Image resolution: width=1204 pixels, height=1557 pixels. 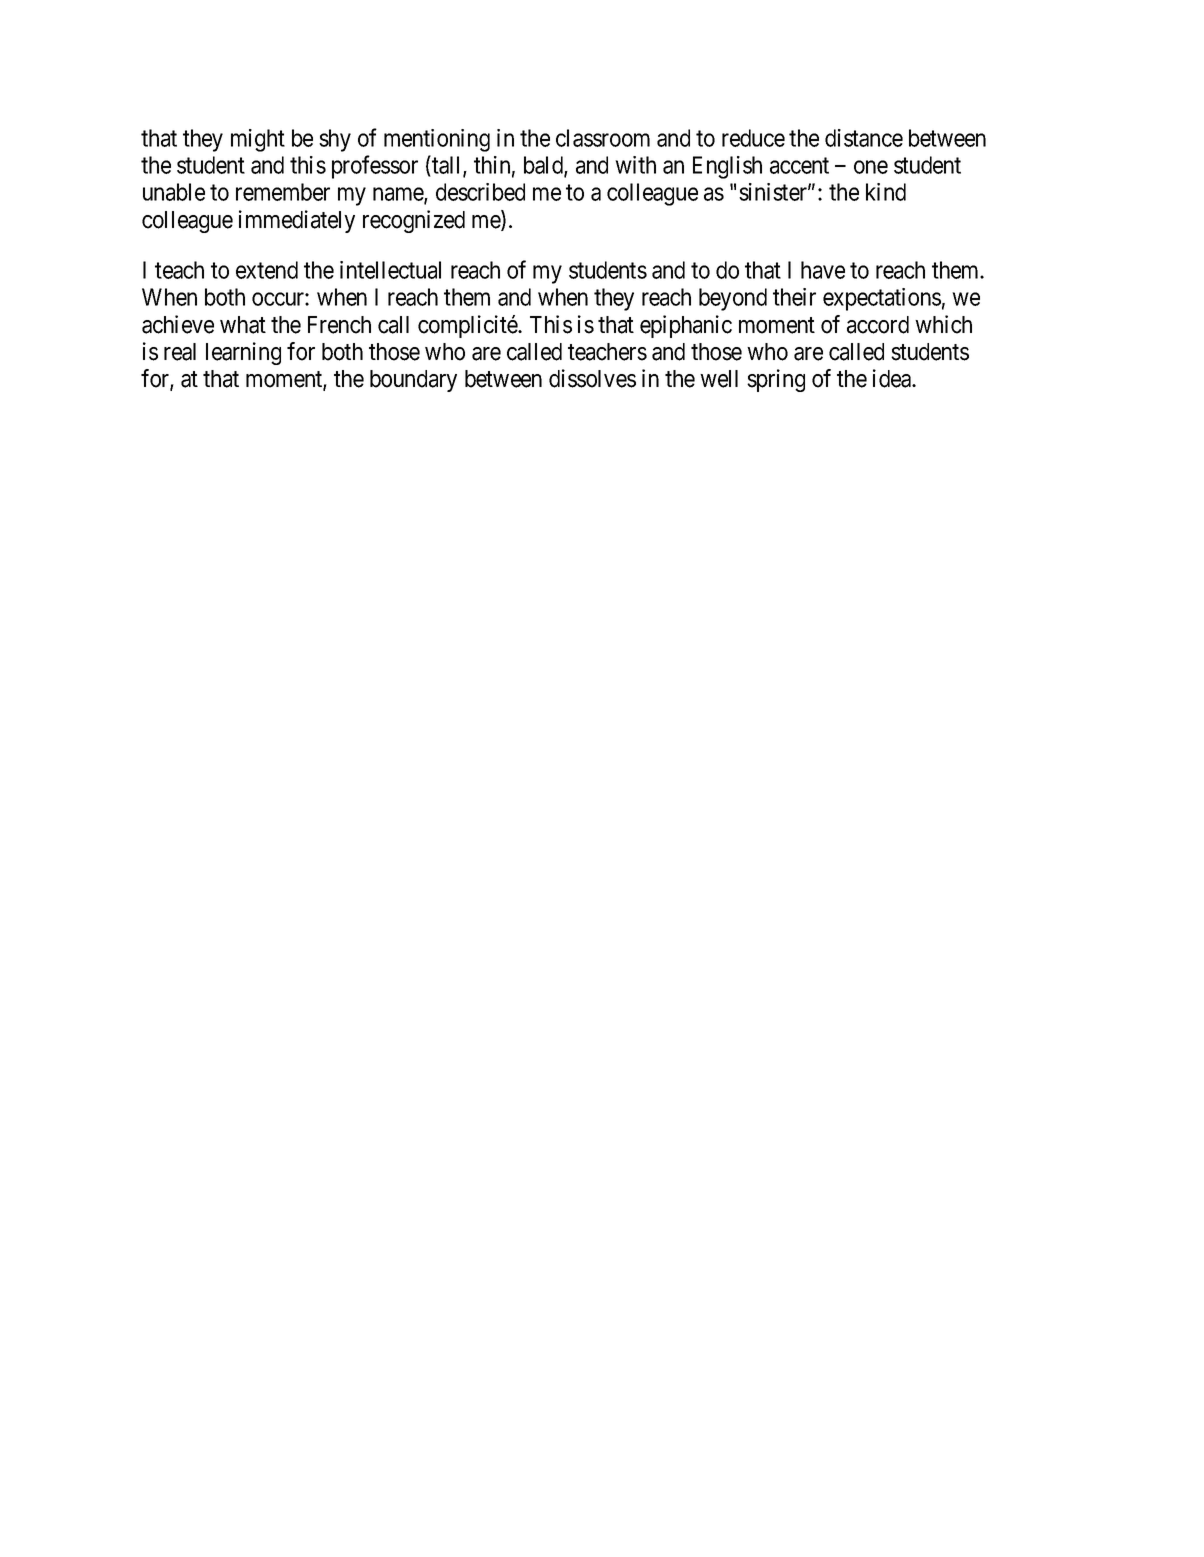 I want to click on remember, so click(x=283, y=192).
